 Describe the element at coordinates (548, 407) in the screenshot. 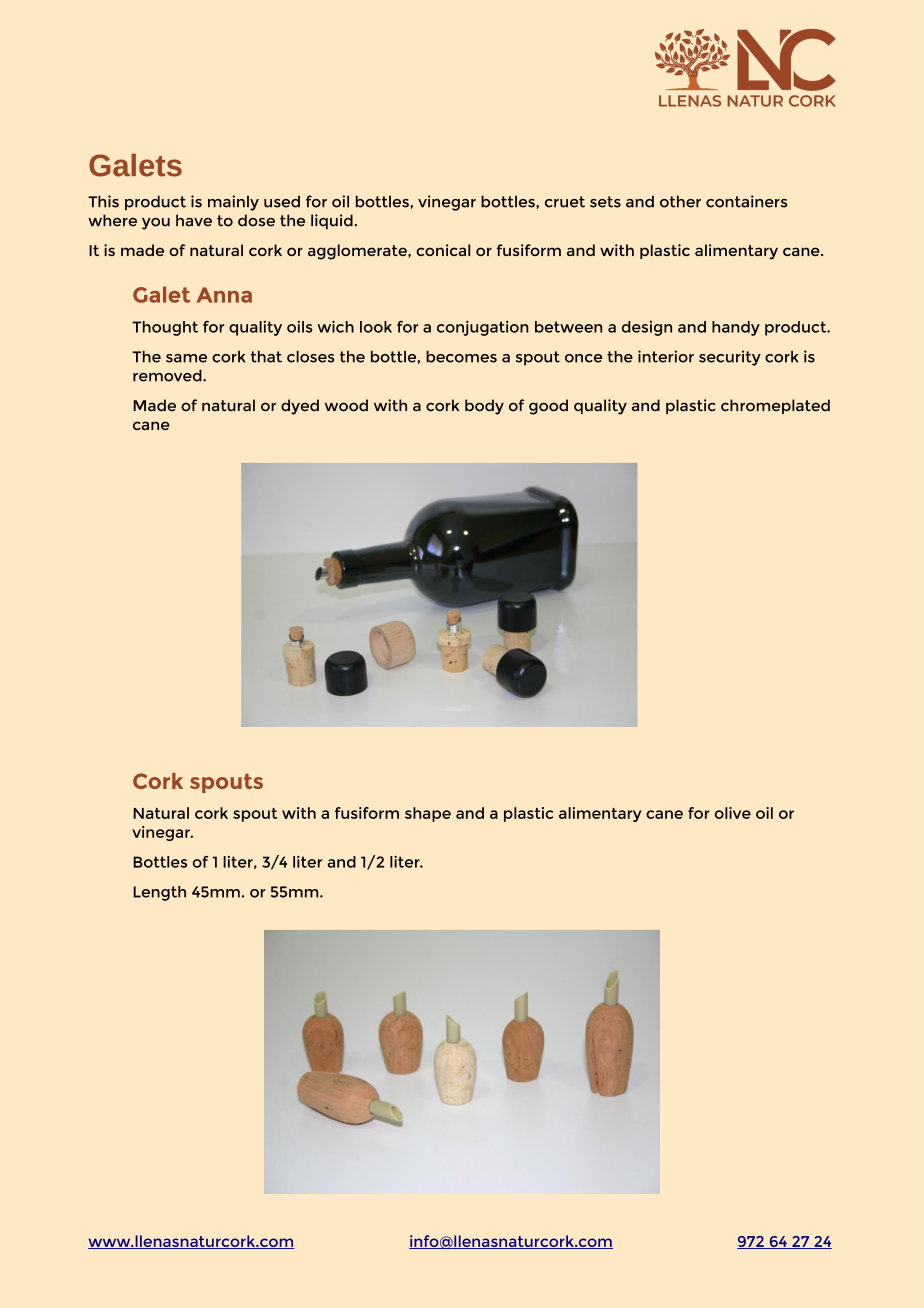

I see `good` at that location.
